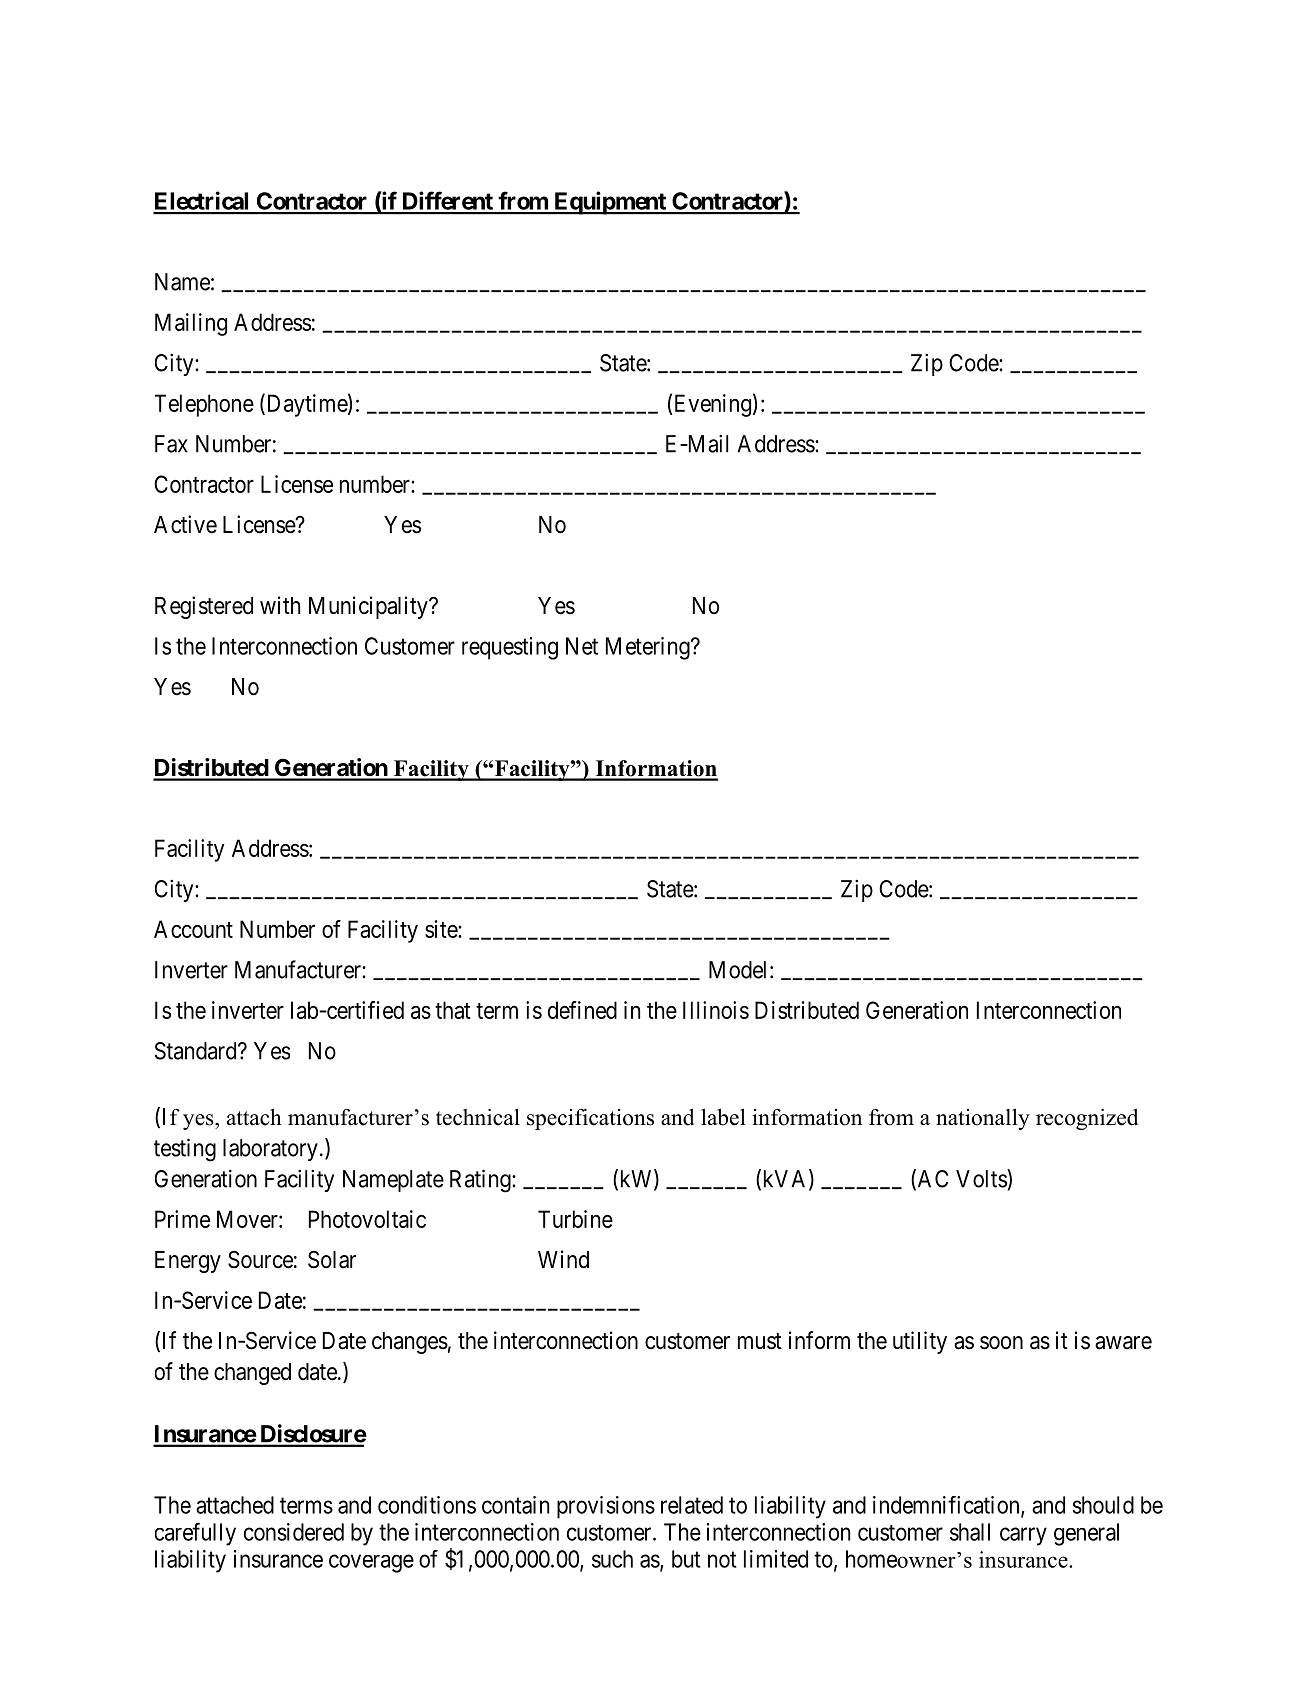  Describe the element at coordinates (270, 1150) in the image. I see `laboratory` at that location.
